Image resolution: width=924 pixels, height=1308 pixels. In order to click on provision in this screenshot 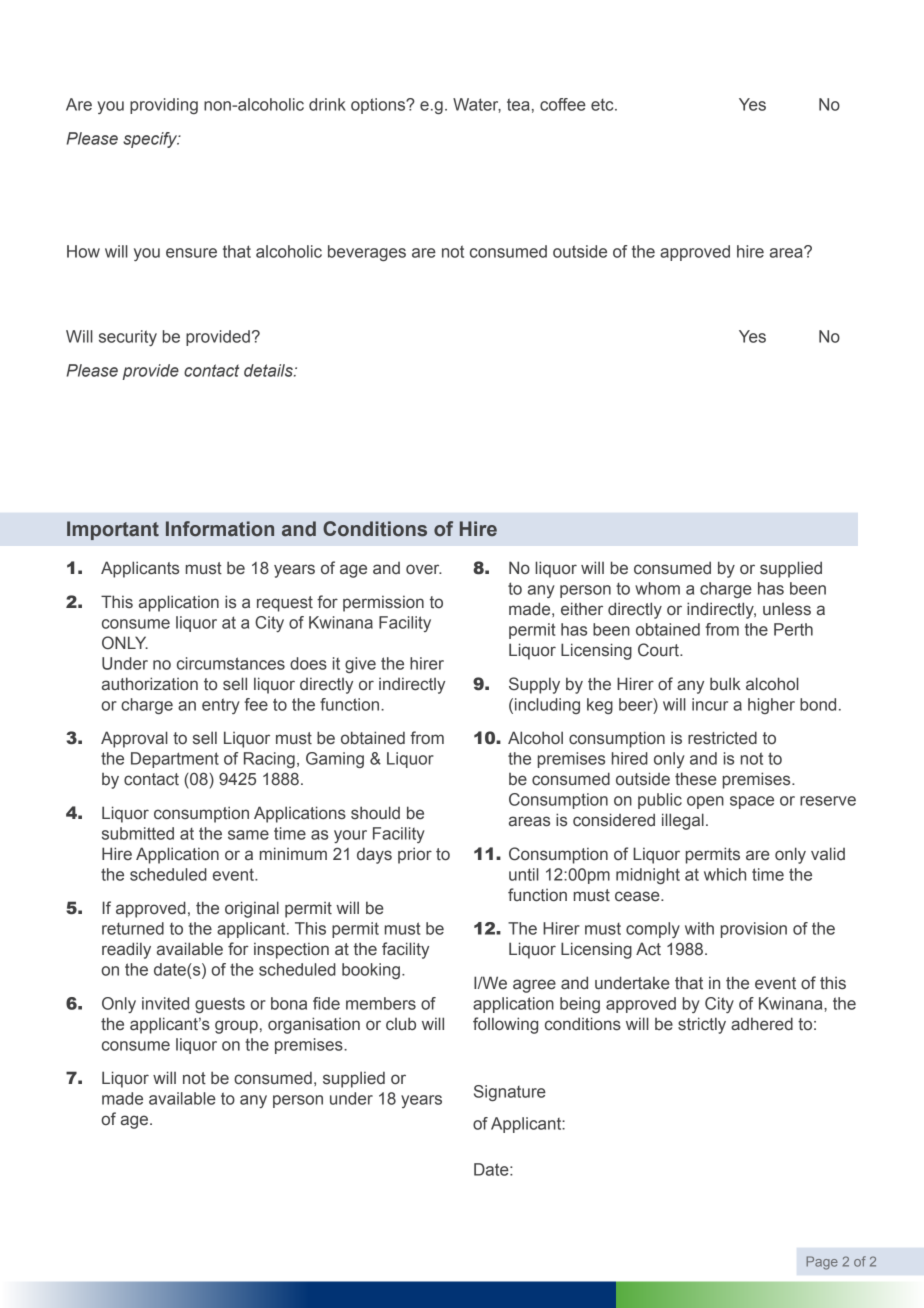, I will do `click(754, 930)`.
